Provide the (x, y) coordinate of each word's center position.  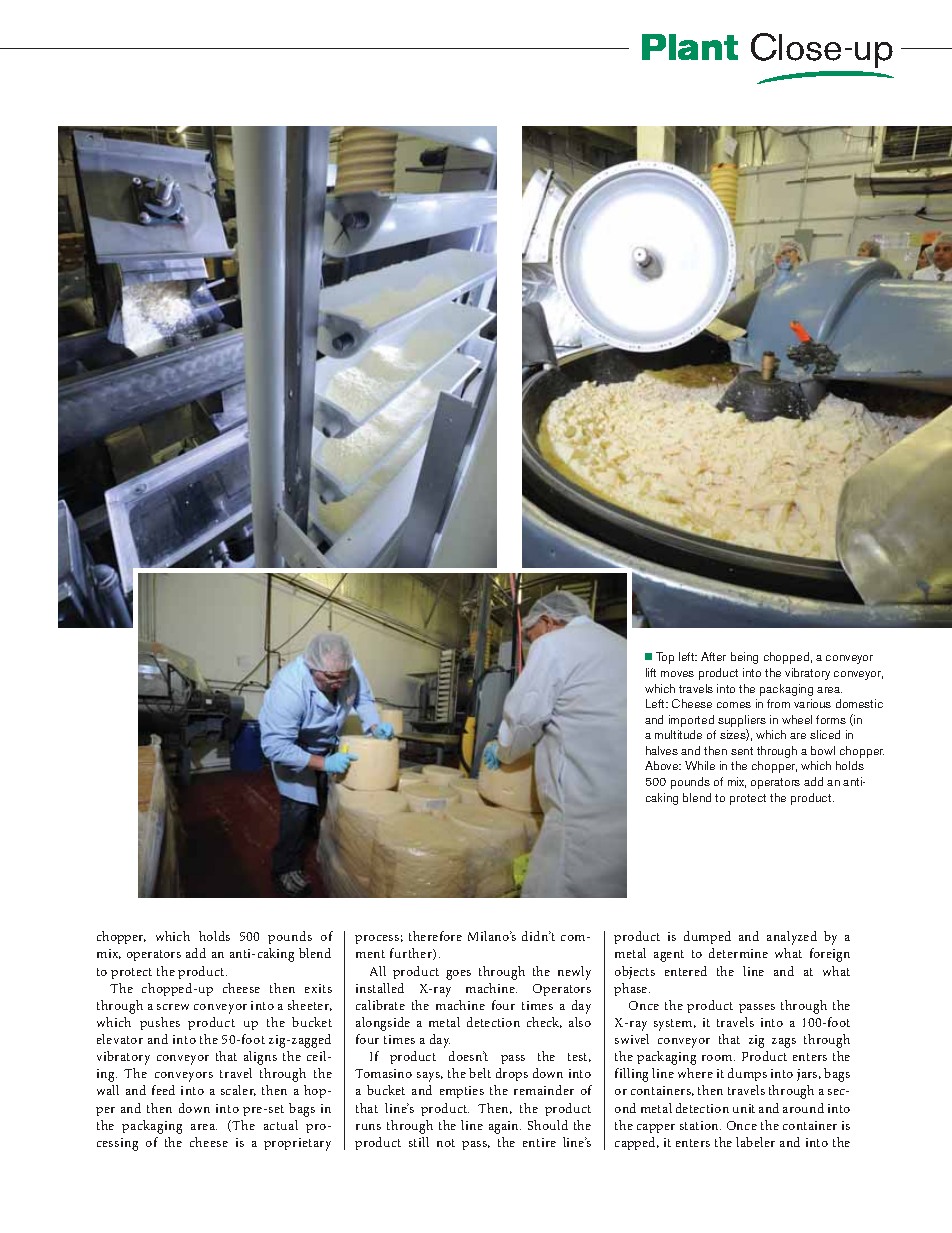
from (778, 703)
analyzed (792, 938)
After (713, 656)
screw (173, 1007)
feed (163, 1090)
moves (677, 674)
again (505, 1127)
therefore (435, 936)
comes (734, 705)
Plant (690, 47)
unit (744, 1108)
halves (662, 750)
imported (691, 721)
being (744, 658)
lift (651, 672)
